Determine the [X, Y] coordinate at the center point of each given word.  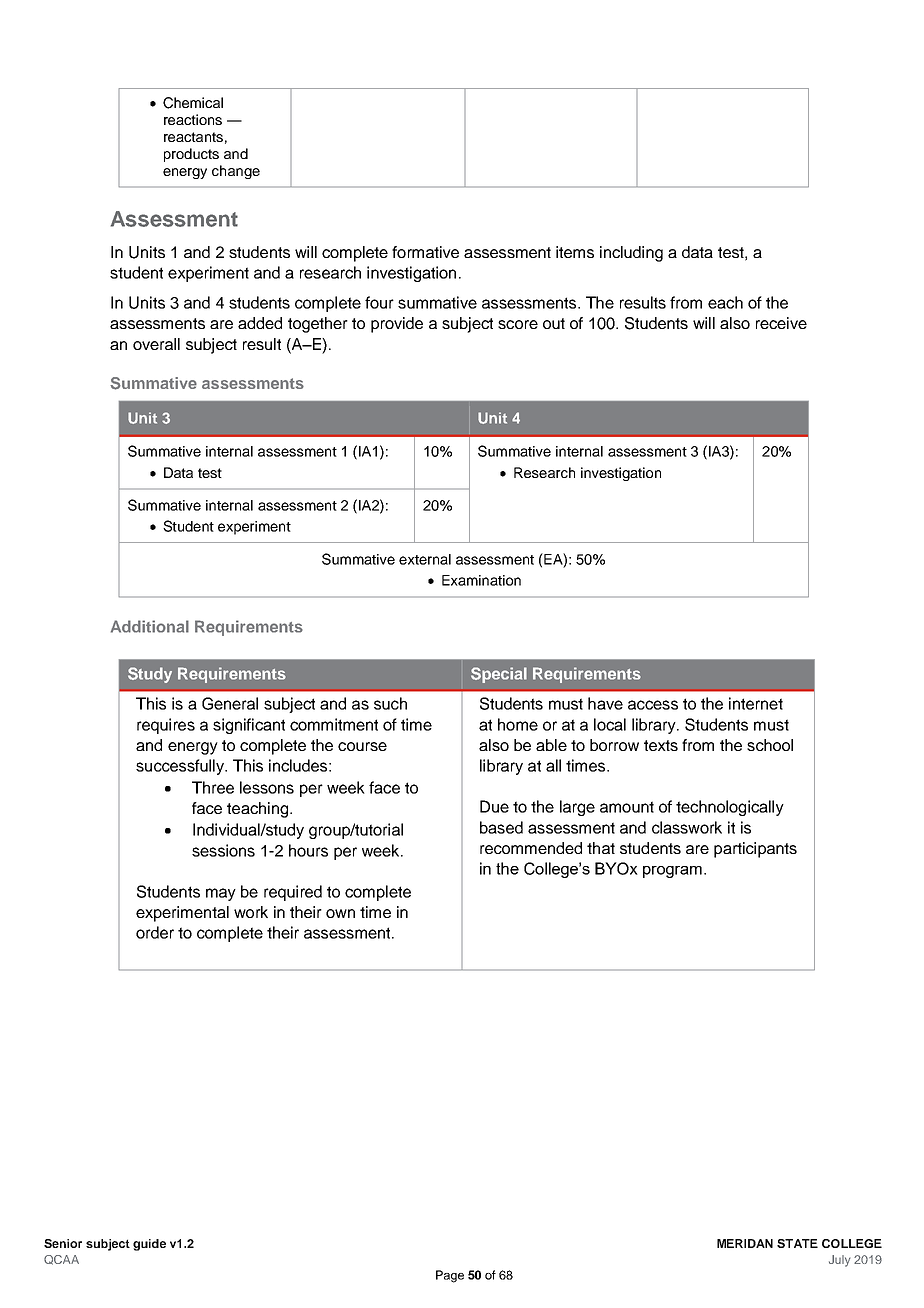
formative [425, 252]
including [631, 254]
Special [499, 675]
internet [756, 703]
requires [166, 726]
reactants [193, 137]
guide [149, 1245]
